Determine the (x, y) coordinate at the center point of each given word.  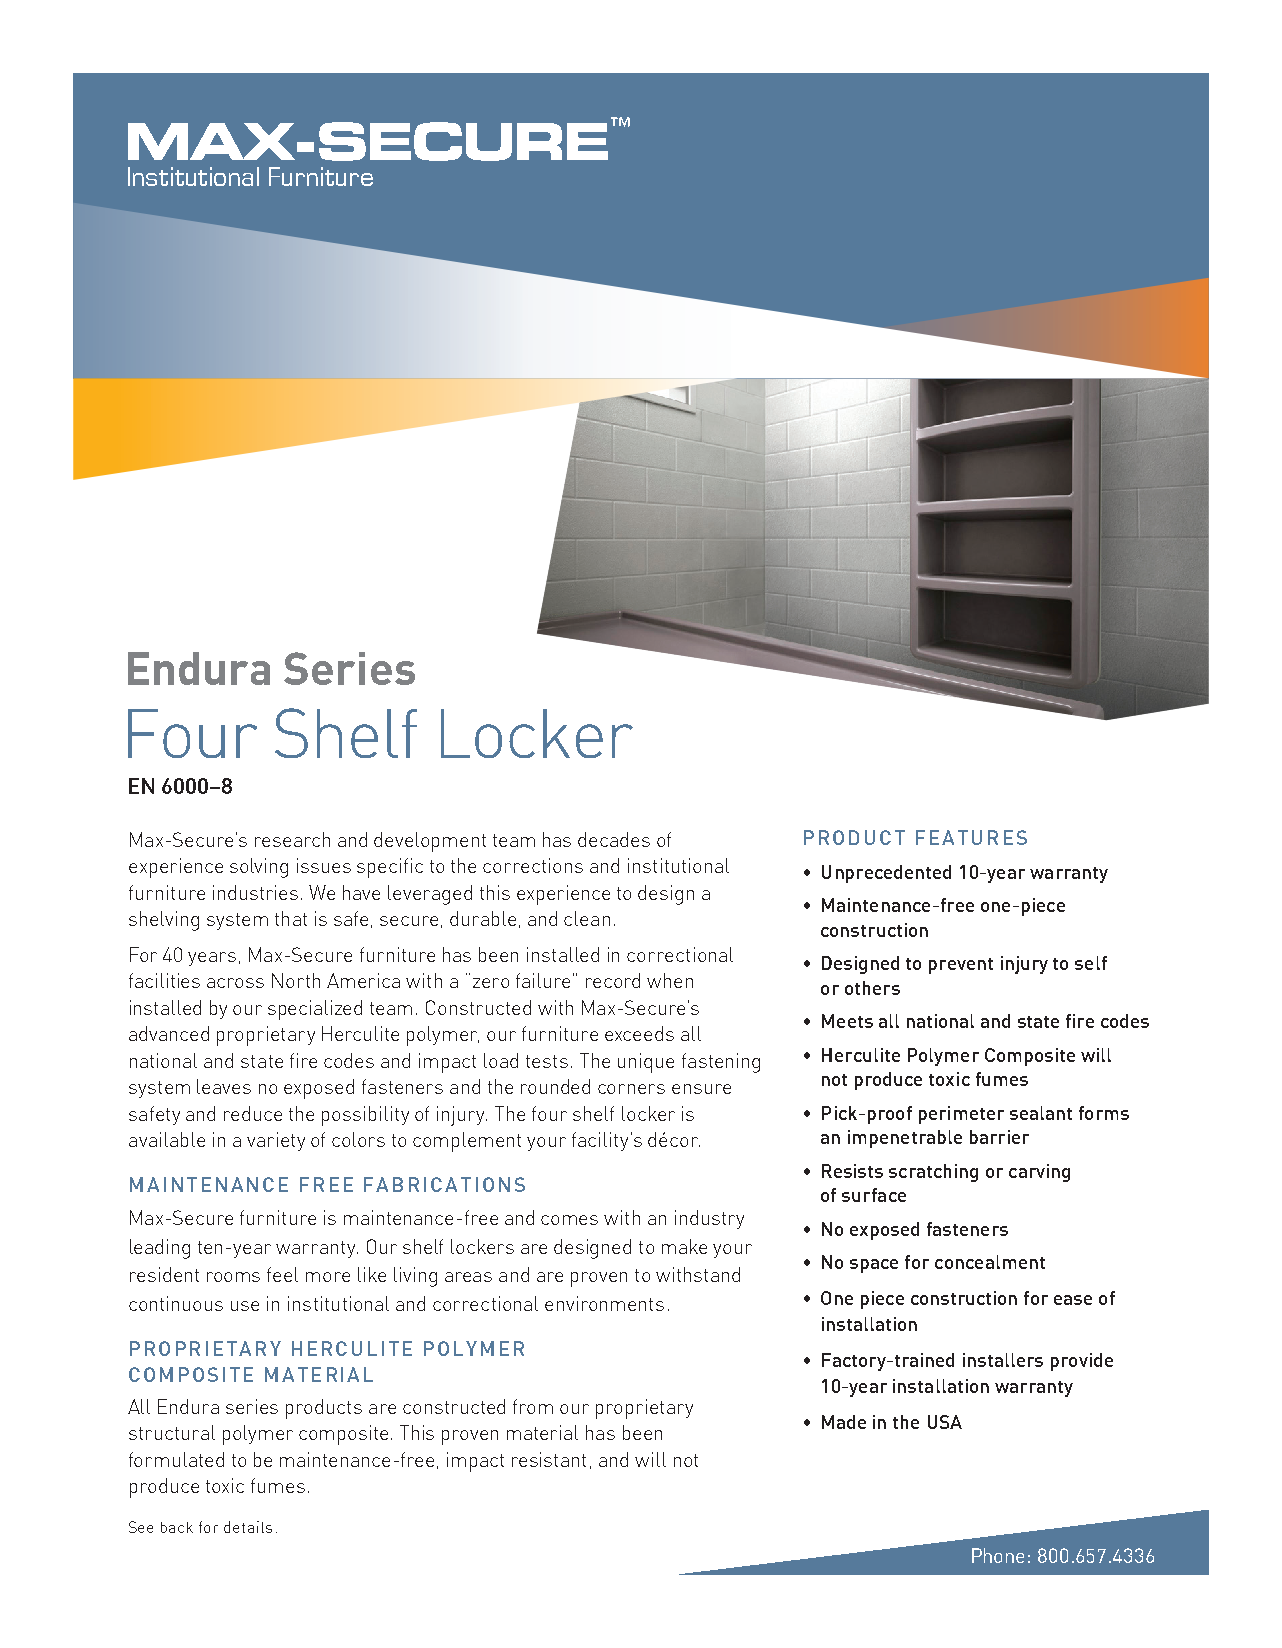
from (533, 1406)
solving (259, 868)
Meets (847, 1021)
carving (1039, 1173)
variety (276, 1141)
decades (614, 839)
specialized (315, 1010)
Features (971, 837)
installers (1003, 1360)
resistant (549, 1459)
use (245, 1306)
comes (569, 1220)
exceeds (639, 1033)
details (248, 1527)
